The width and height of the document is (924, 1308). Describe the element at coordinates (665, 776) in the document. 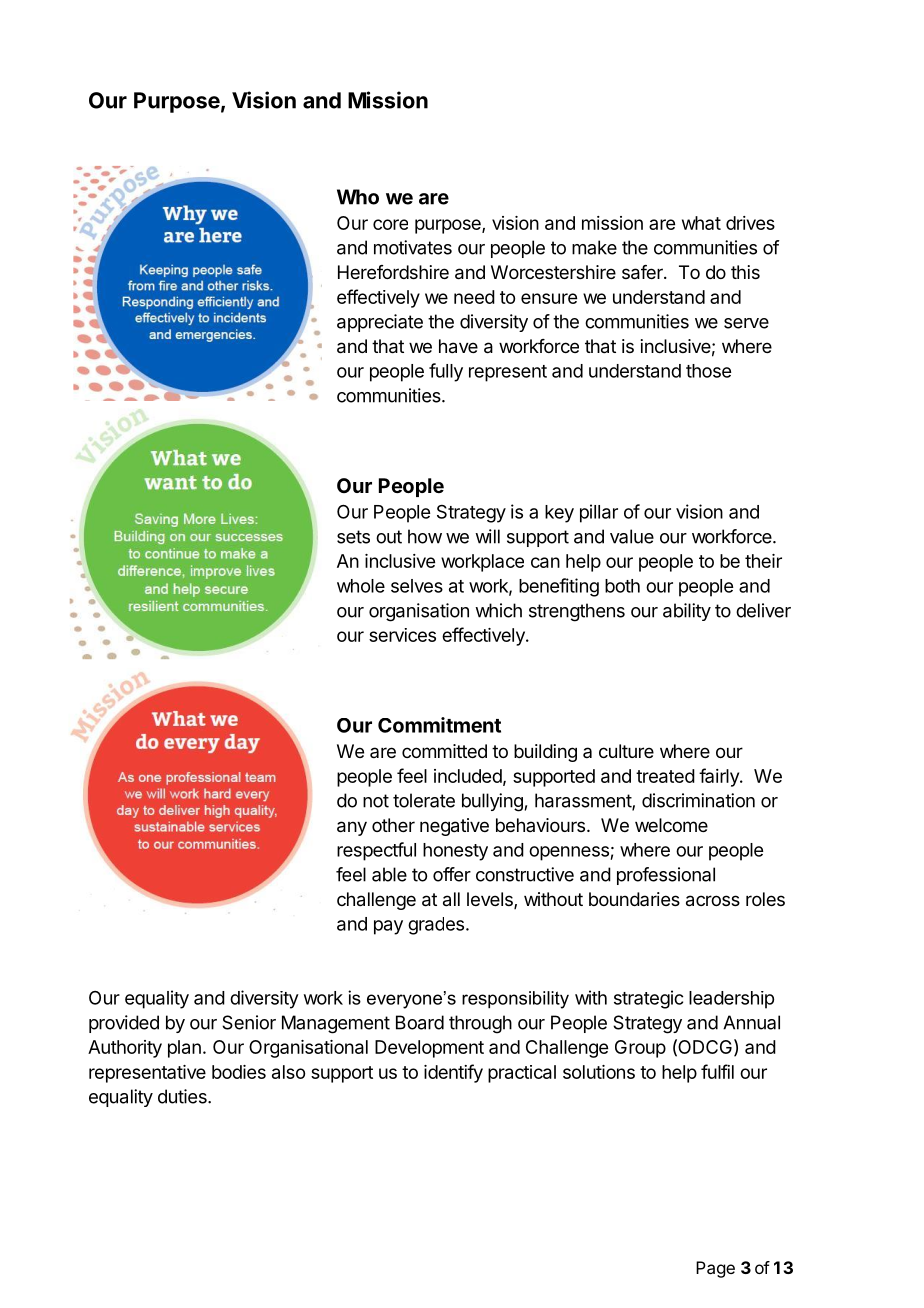

I see `treated` at that location.
